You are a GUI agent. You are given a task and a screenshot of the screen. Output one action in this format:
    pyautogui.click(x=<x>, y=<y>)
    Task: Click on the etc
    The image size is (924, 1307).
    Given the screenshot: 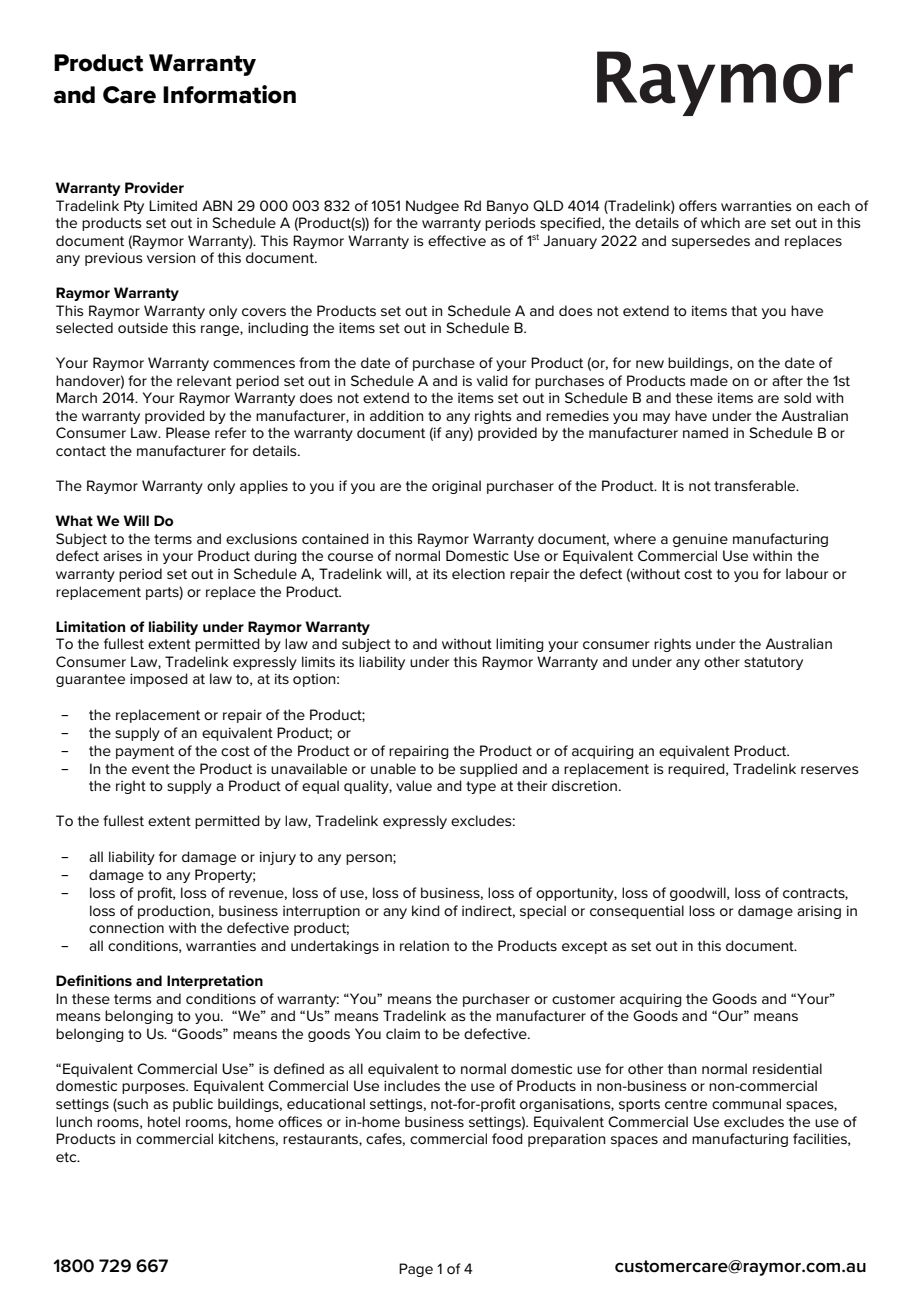 What is the action you would take?
    pyautogui.click(x=67, y=1157)
